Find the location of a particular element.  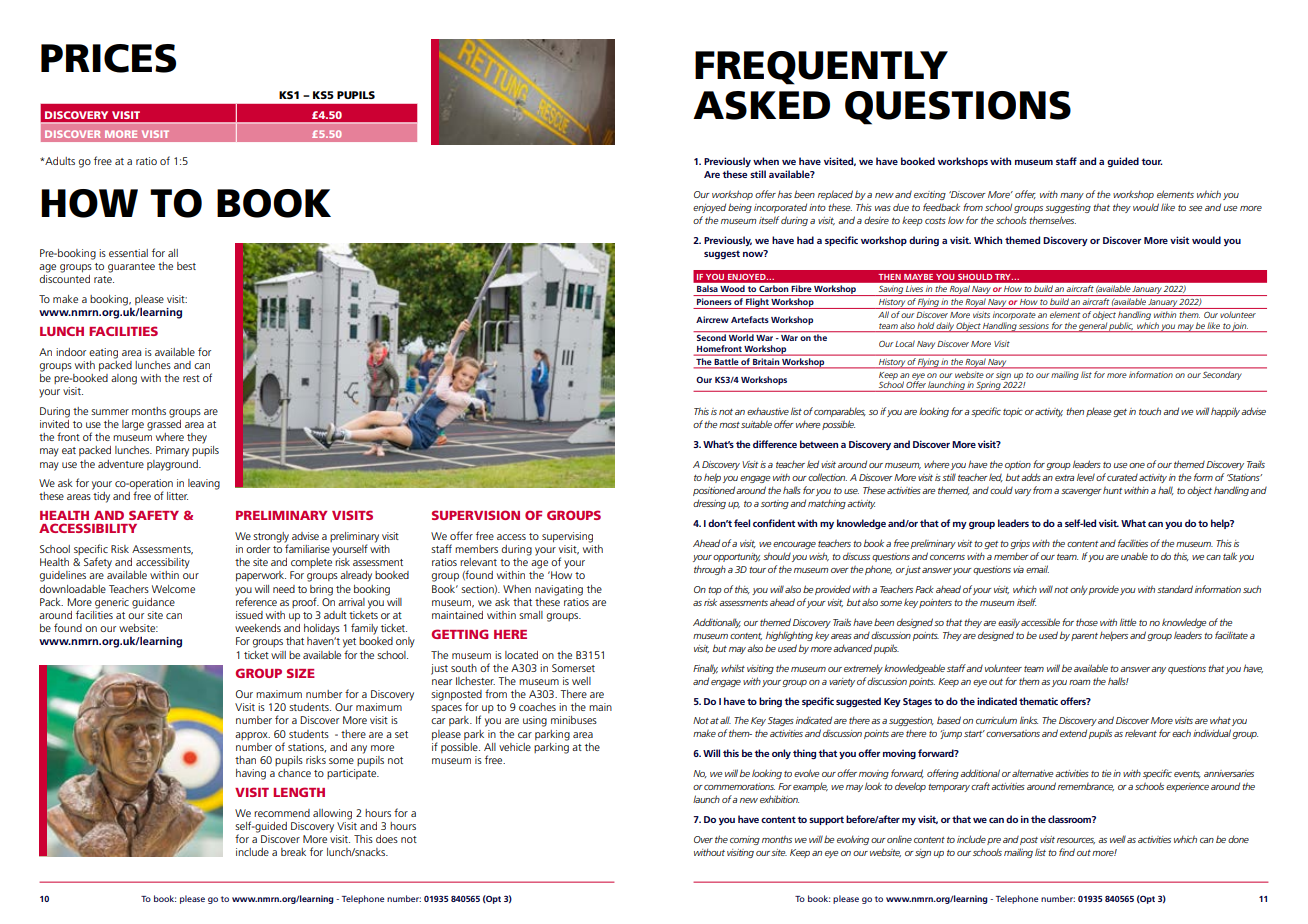

ASKED is located at coordinates (761, 105).
